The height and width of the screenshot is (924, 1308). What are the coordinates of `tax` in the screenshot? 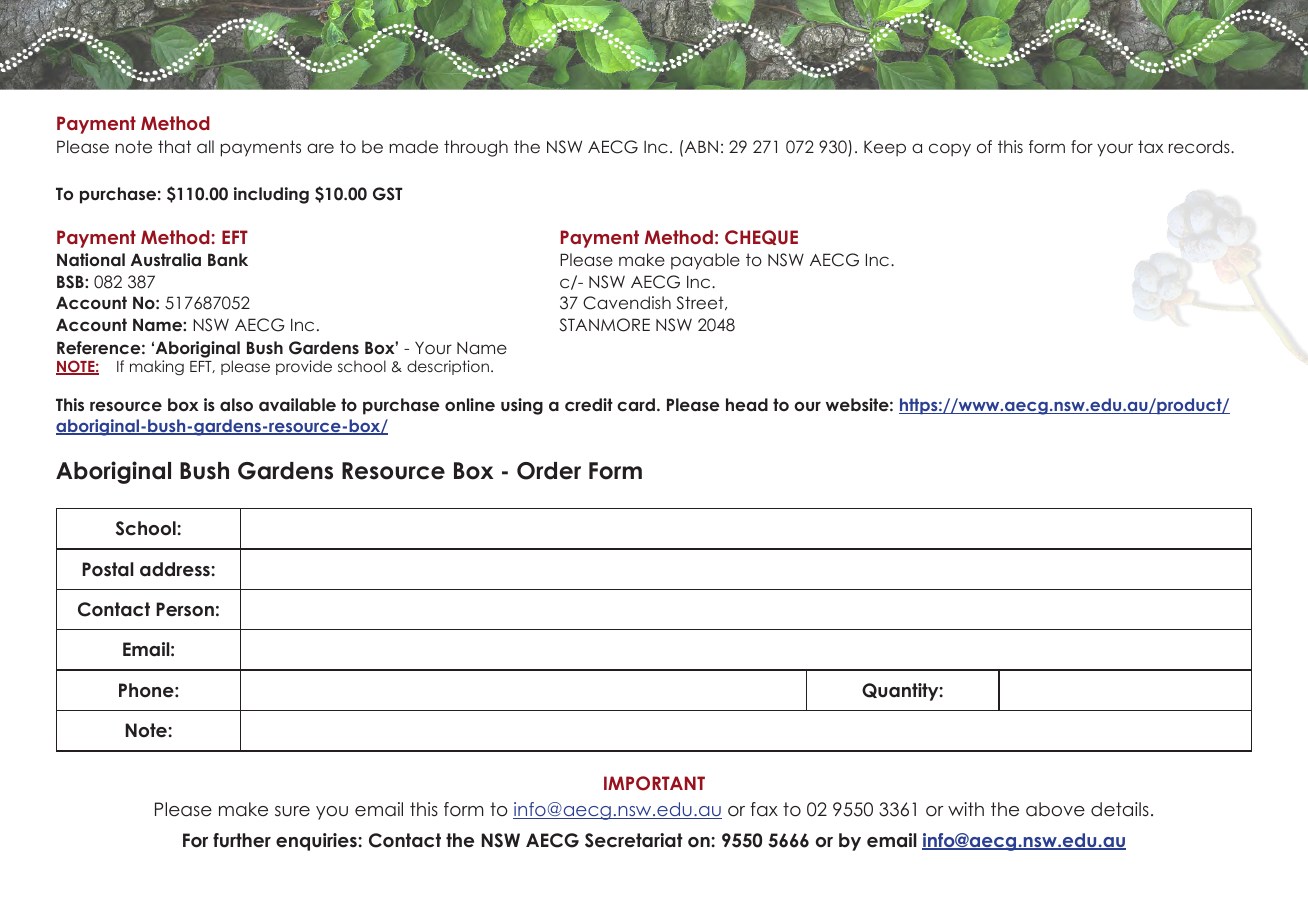 It's located at (1150, 146).
